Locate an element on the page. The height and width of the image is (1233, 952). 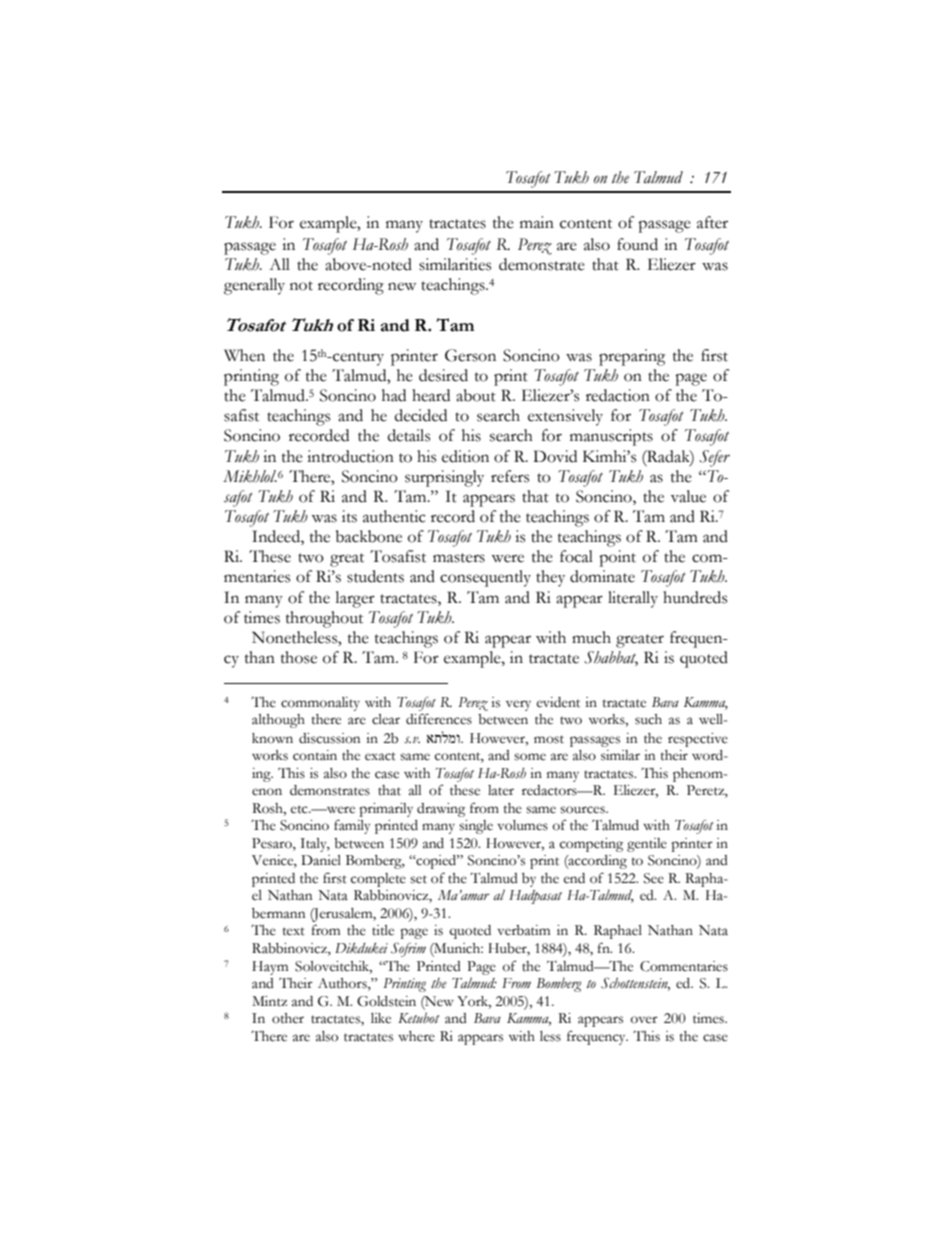
throughout is located at coordinates (324, 619).
